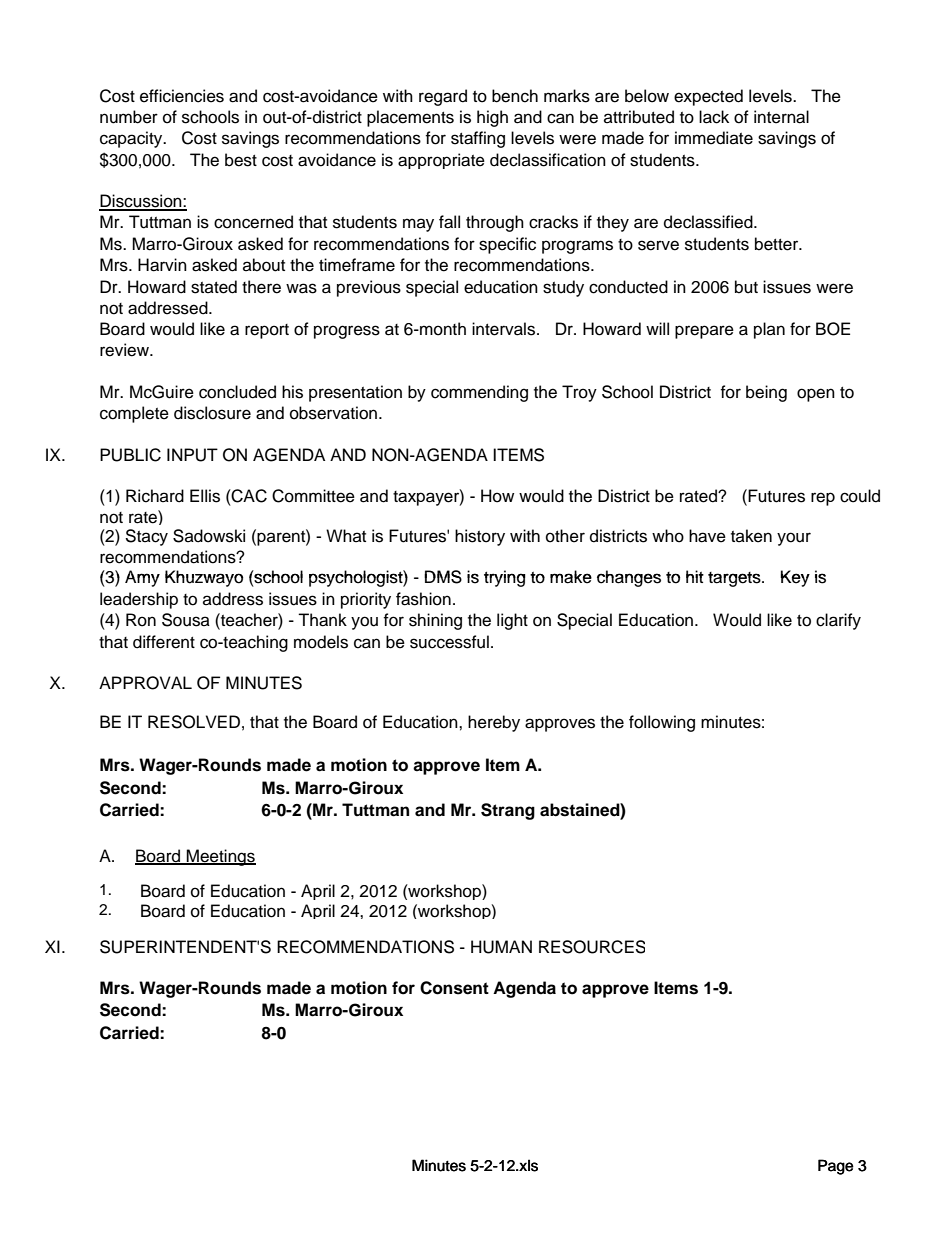 This page has width=952, height=1233. What do you see at coordinates (492, 118) in the page?
I see `high` at bounding box center [492, 118].
